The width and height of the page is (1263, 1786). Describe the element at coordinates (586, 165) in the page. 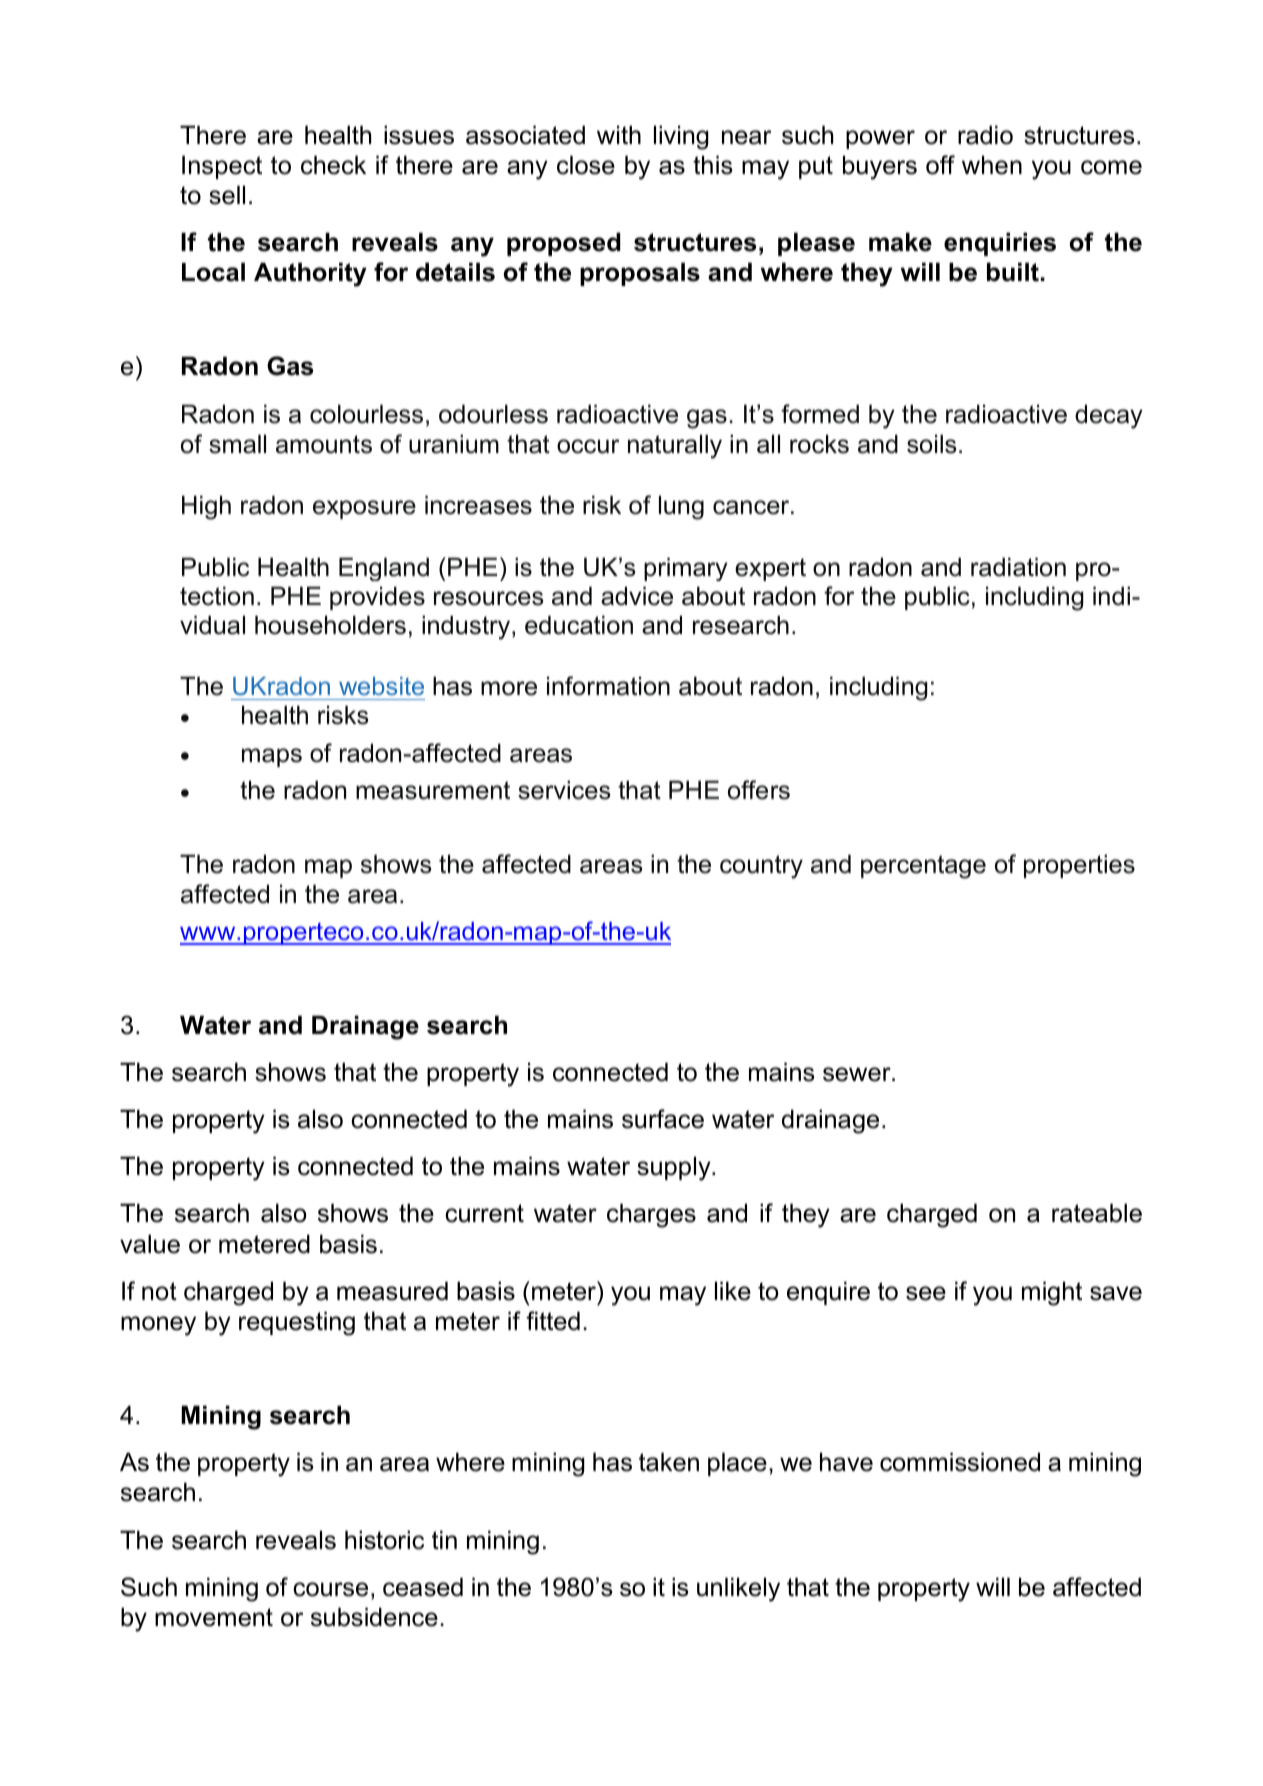

I see `close` at that location.
